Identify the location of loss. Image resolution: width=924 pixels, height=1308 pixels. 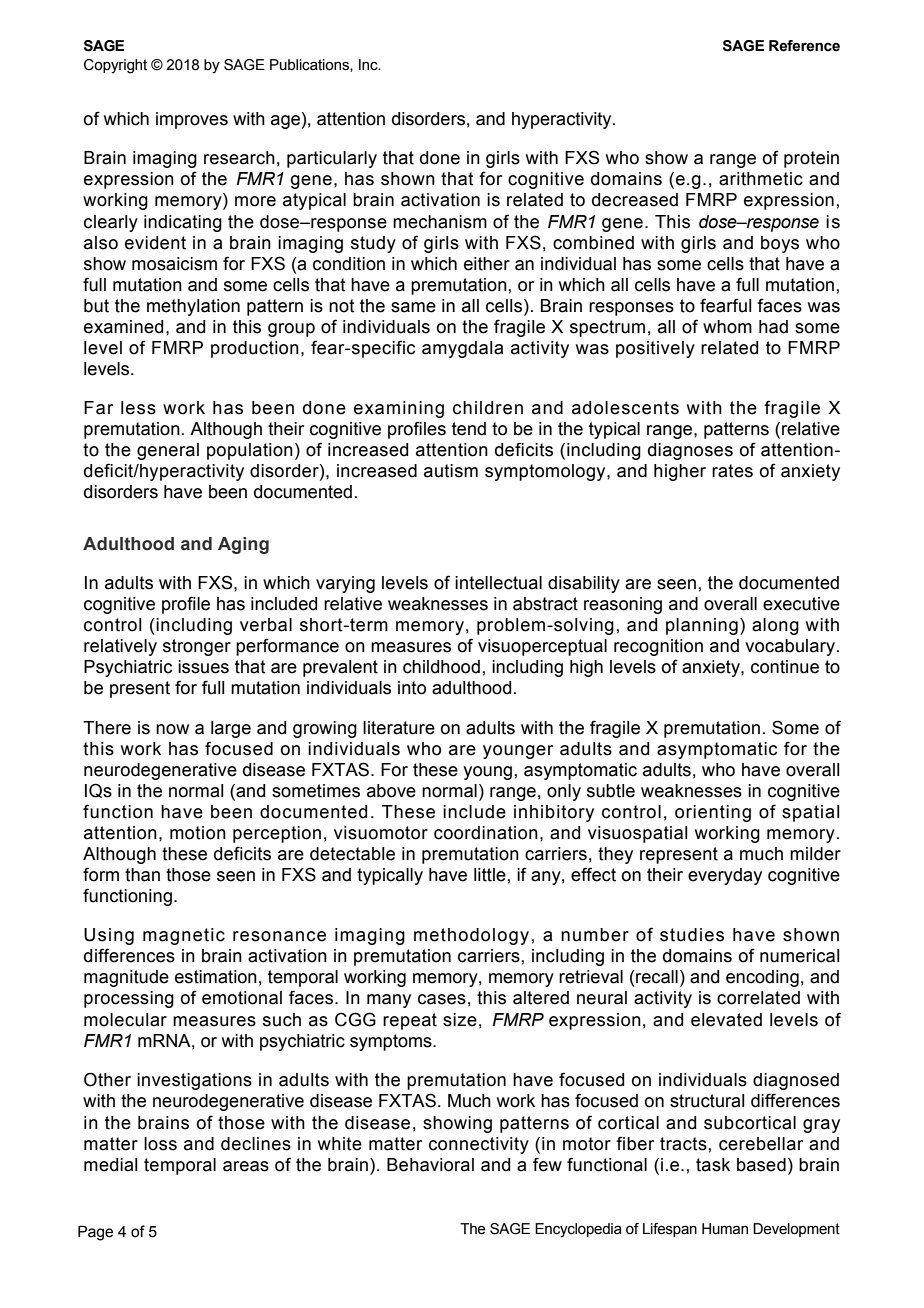
(160, 1144).
